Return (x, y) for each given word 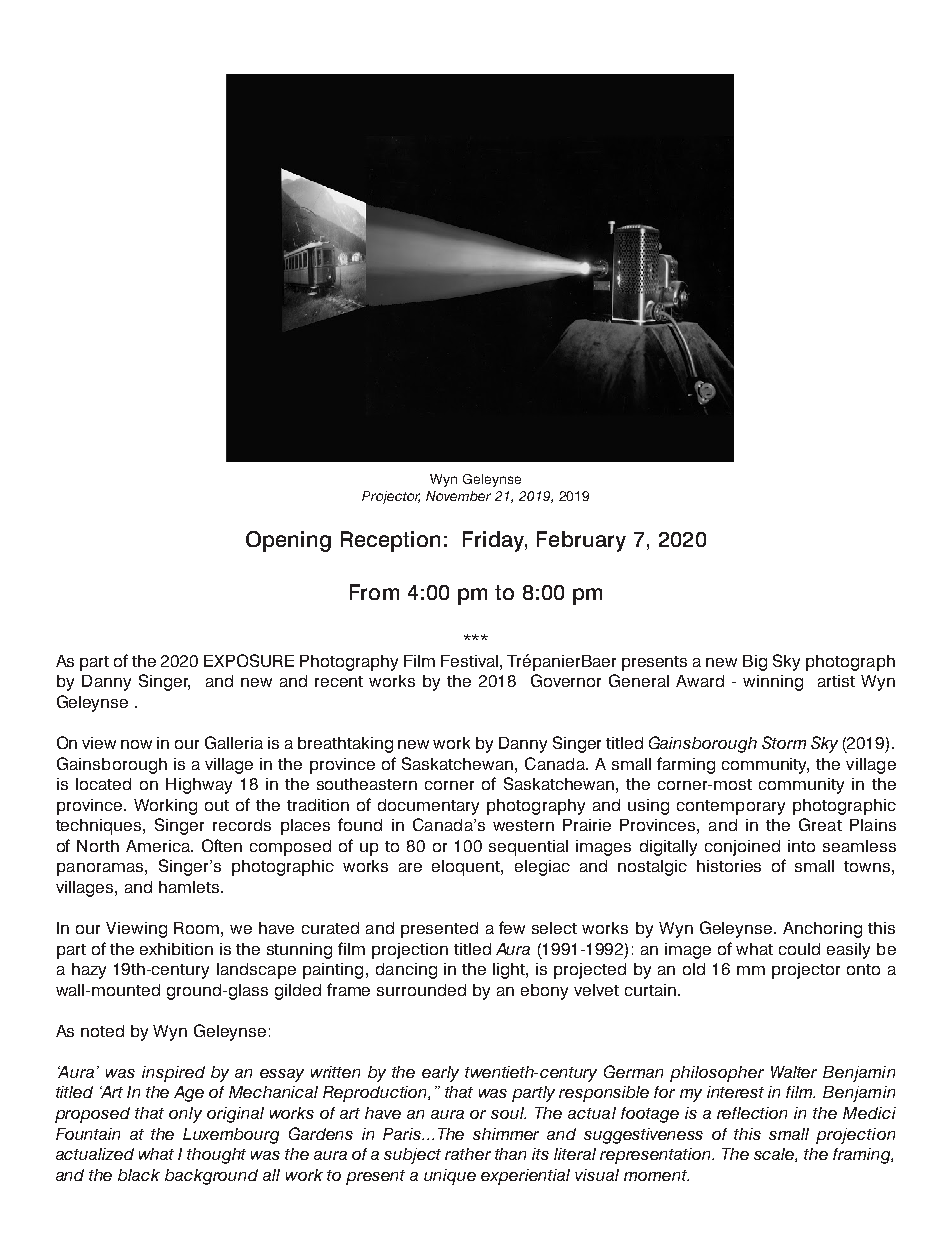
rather (468, 1154)
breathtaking (345, 745)
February (581, 541)
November (458, 496)
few (512, 927)
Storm (784, 742)
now (136, 744)
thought (216, 1156)
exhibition (176, 949)
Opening (288, 541)
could (799, 949)
